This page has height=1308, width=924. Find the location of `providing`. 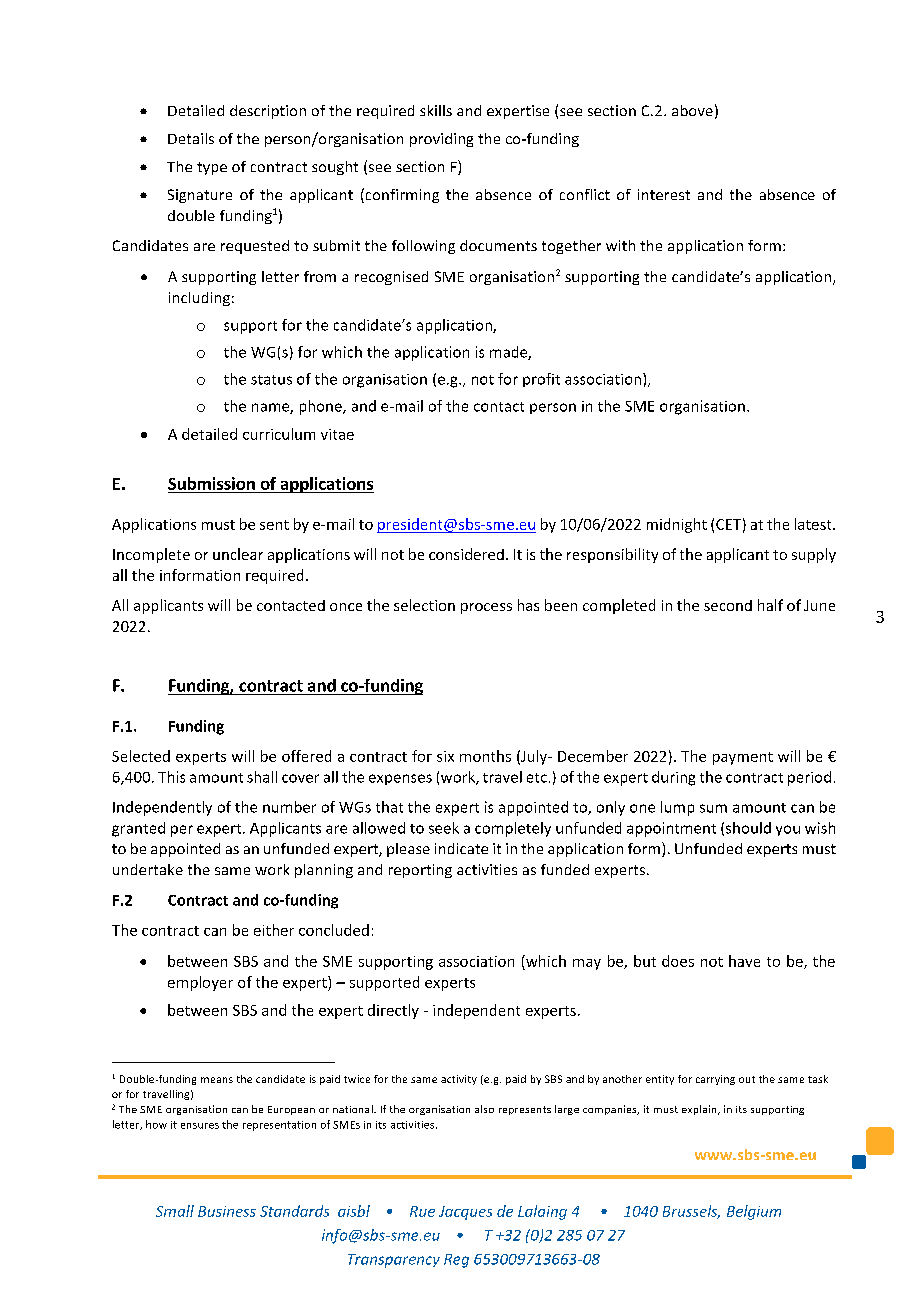

providing is located at coordinates (441, 140).
